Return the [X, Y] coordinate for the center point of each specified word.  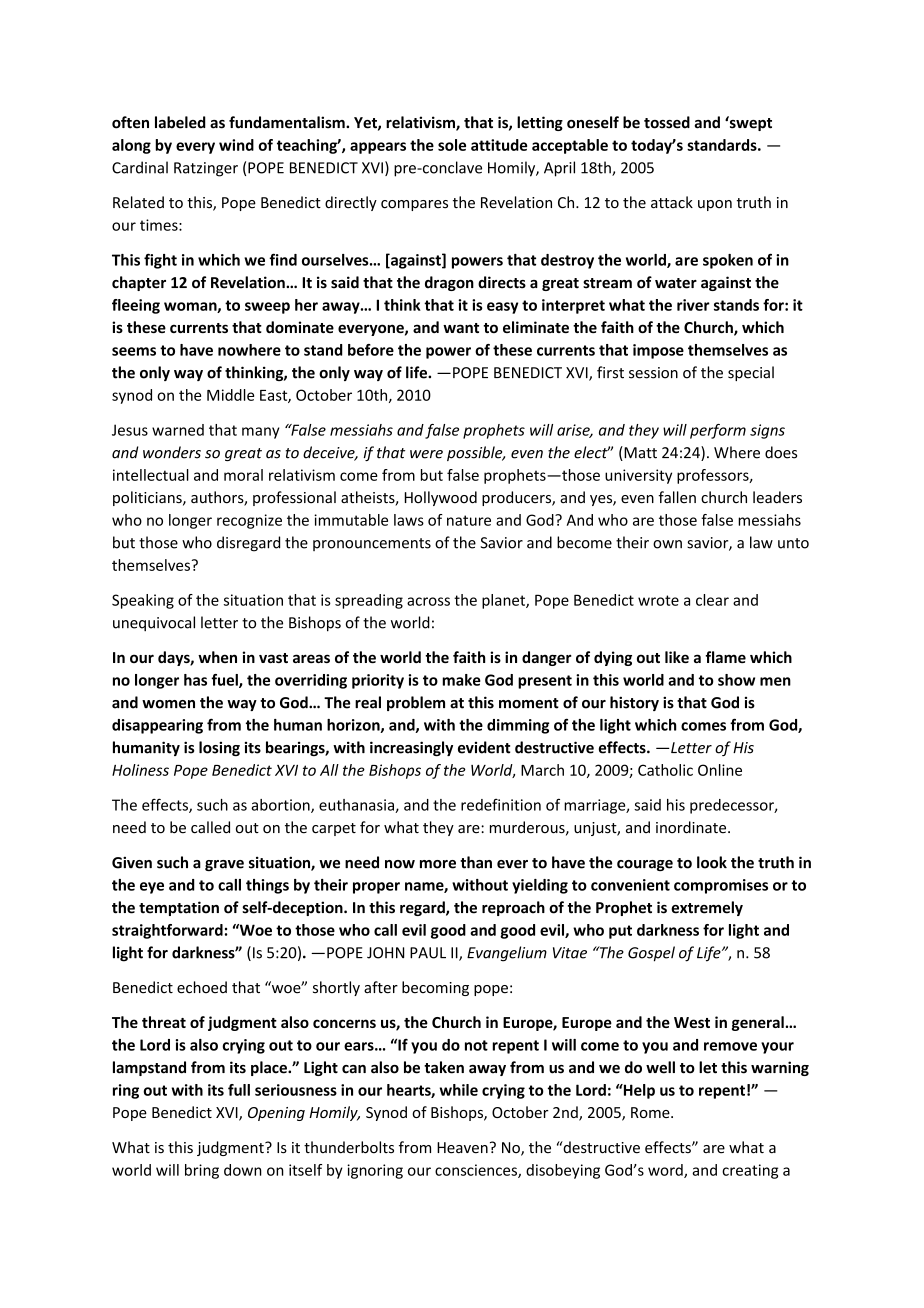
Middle [230, 395]
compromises [721, 886]
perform [718, 431]
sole [452, 145]
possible [476, 453]
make [461, 680]
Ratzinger [206, 169]
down [243, 1170]
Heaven [462, 1148]
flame [725, 657]
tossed [667, 122]
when [217, 657]
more [438, 864]
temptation [179, 908]
